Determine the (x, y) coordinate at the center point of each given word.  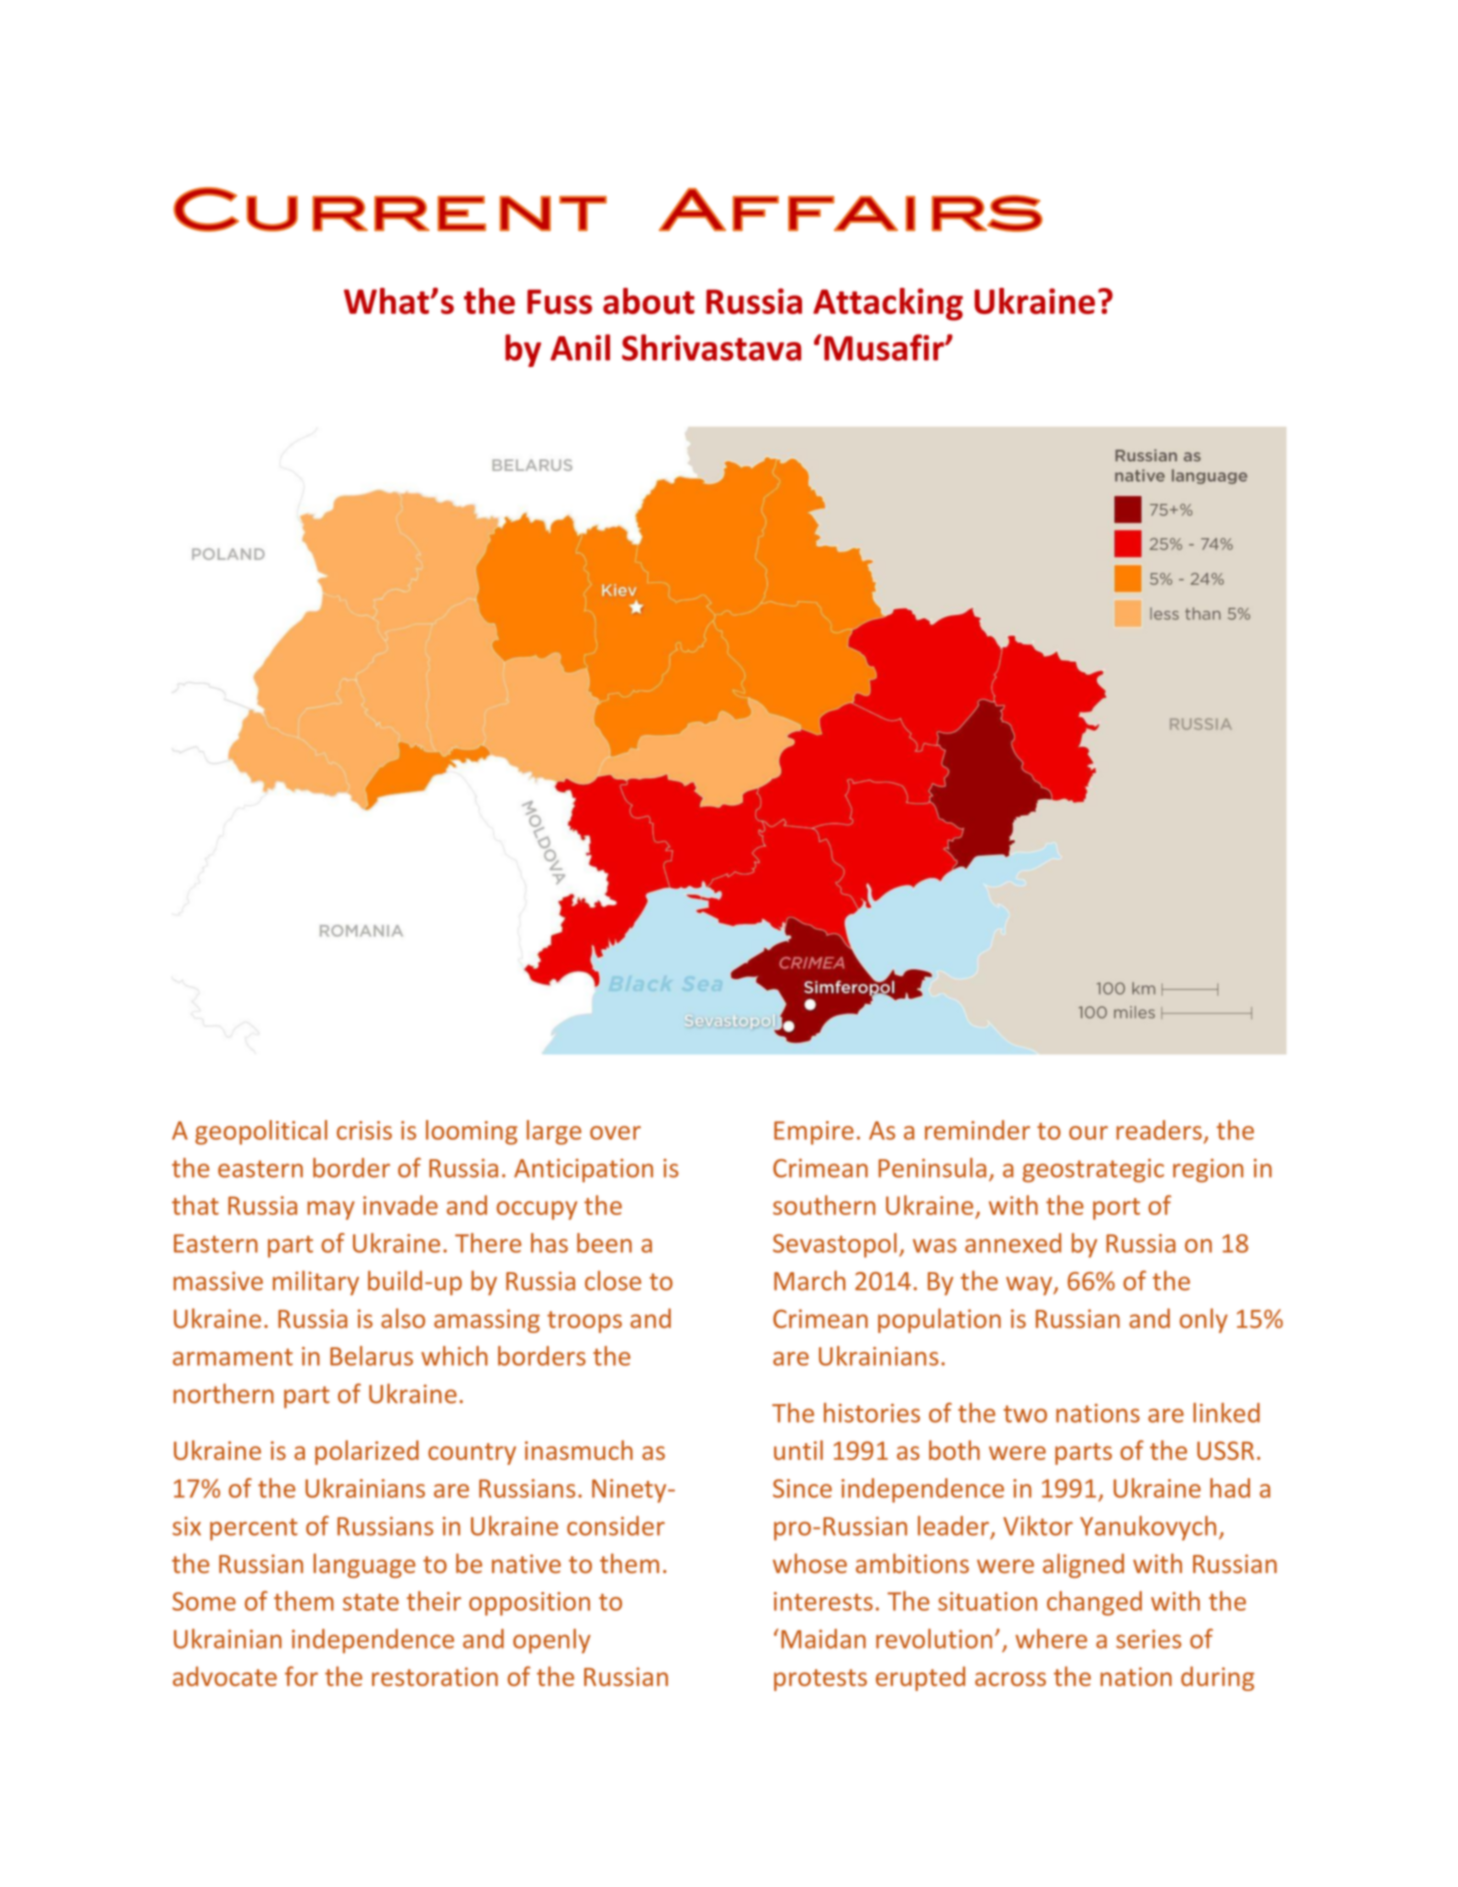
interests (823, 1601)
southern (824, 1205)
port (1116, 1209)
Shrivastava (711, 347)
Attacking (888, 304)
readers (1159, 1130)
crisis (364, 1130)
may (331, 1210)
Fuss (559, 301)
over (615, 1133)
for (301, 1676)
